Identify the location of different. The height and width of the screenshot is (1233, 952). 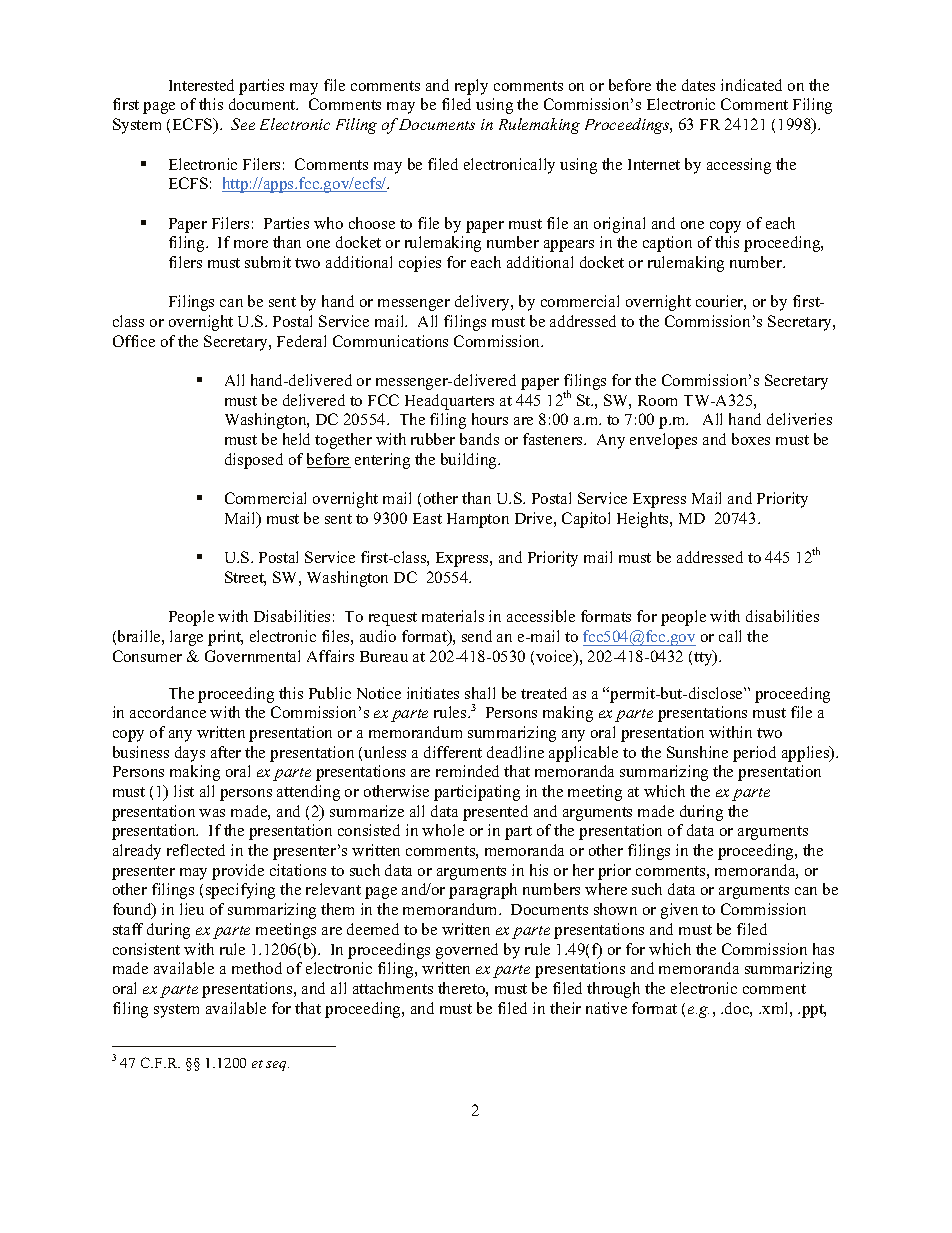
(453, 752).
